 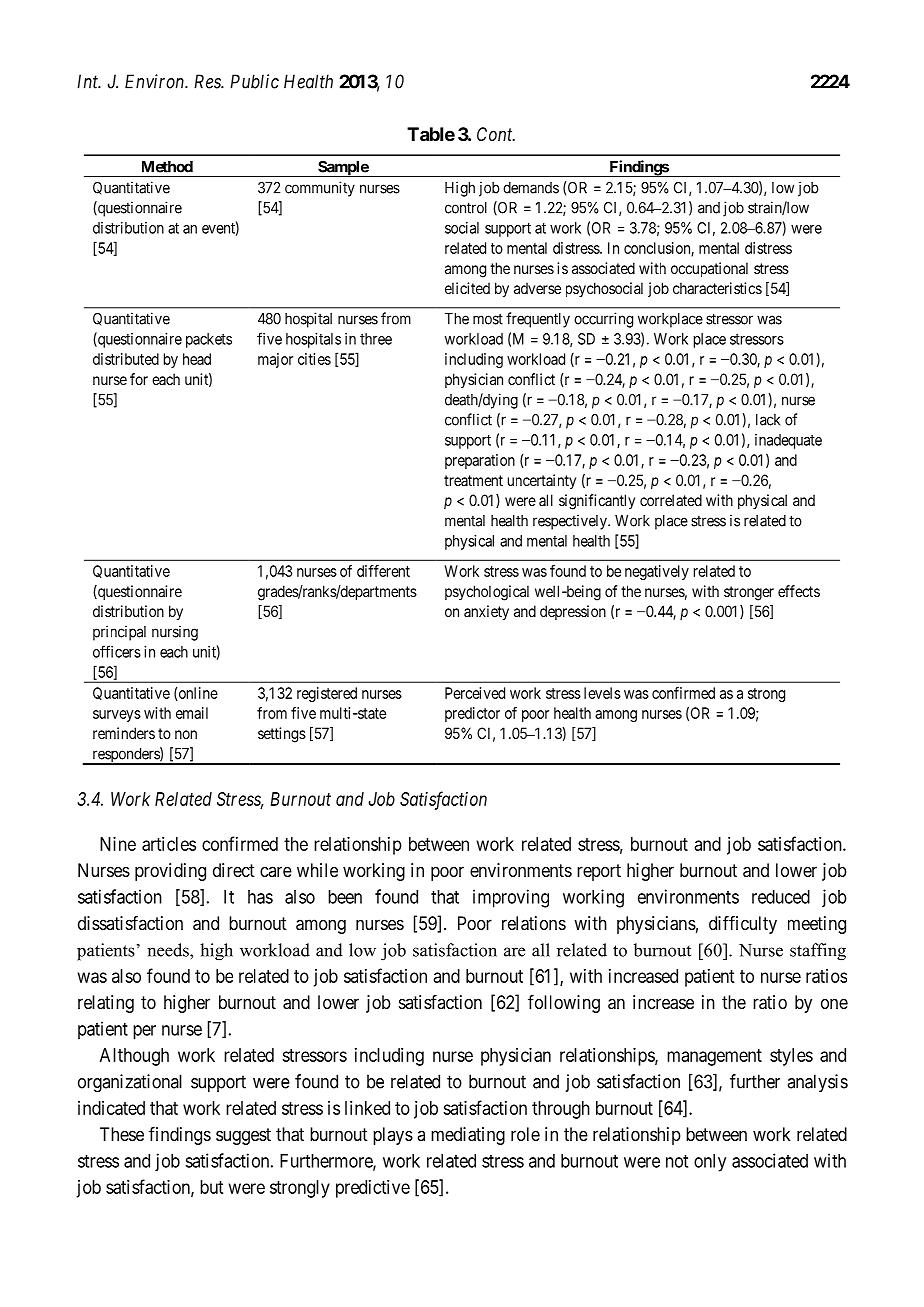 I want to click on Method, so click(x=167, y=167).
